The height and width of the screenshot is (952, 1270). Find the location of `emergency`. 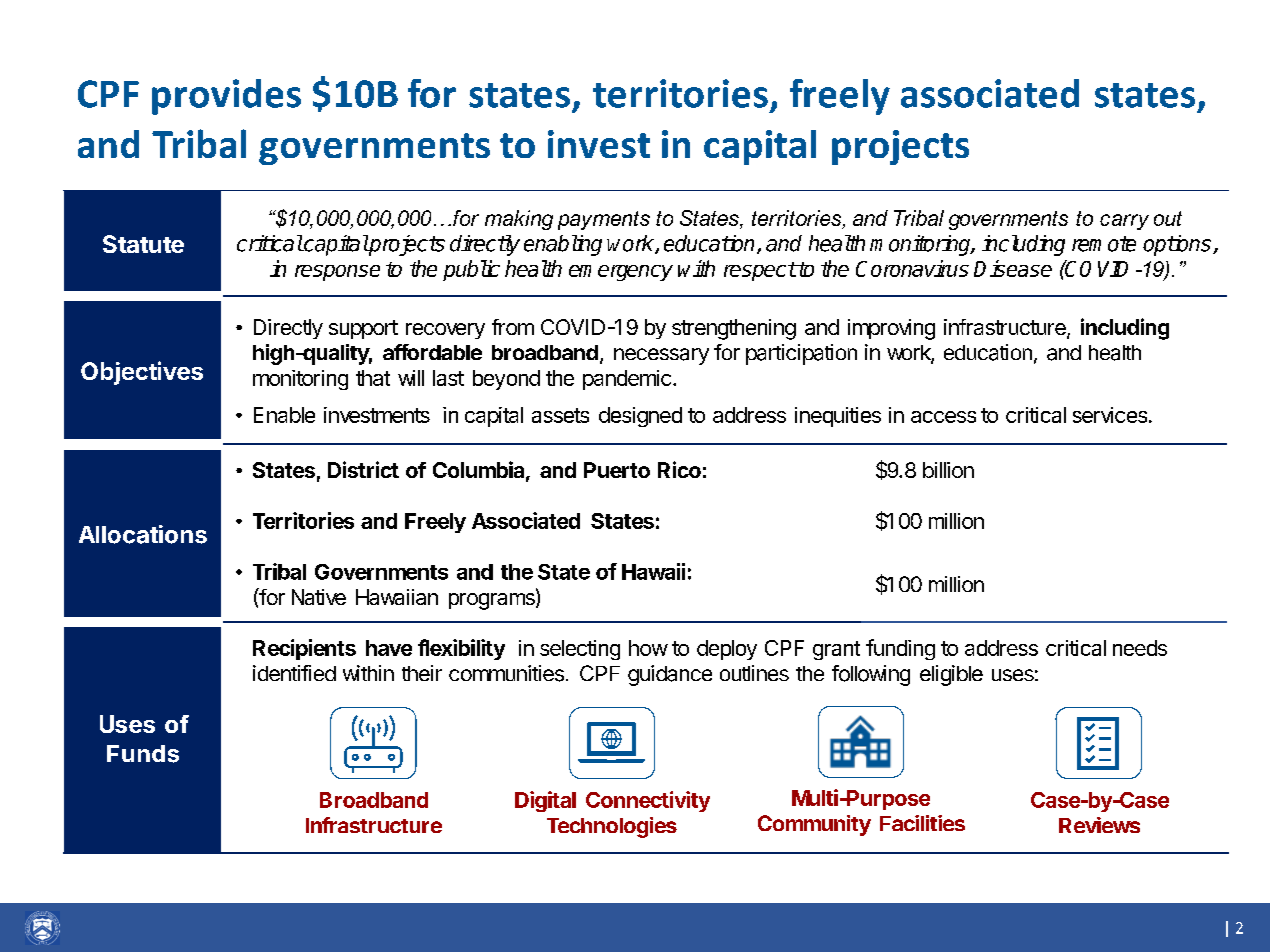

emergency is located at coordinates (621, 273).
